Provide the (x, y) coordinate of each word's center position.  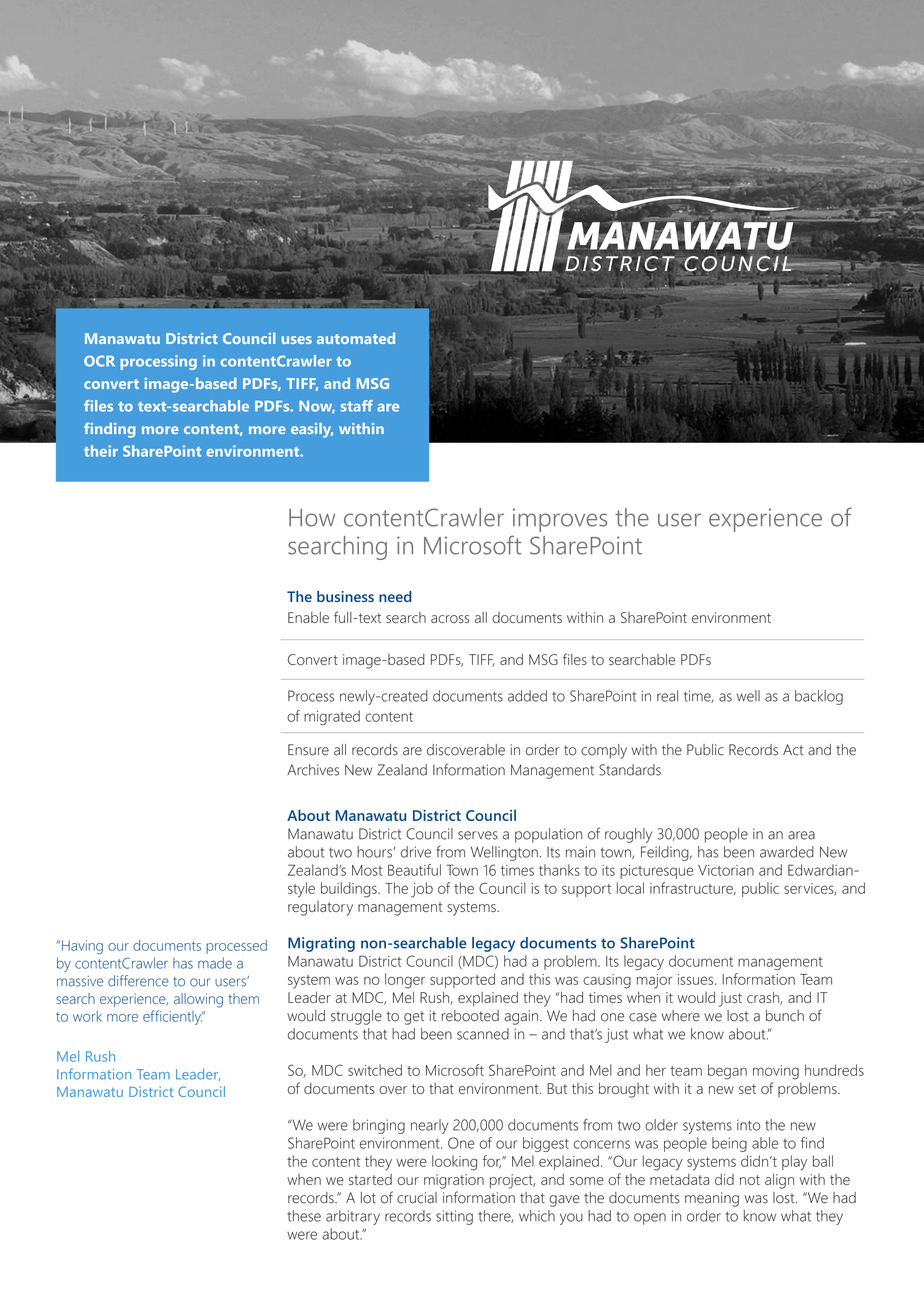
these (304, 1216)
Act (793, 750)
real (667, 696)
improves (560, 520)
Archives (313, 770)
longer (405, 981)
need (395, 596)
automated (356, 338)
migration (454, 1181)
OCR (99, 361)
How (312, 518)
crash (764, 998)
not (750, 1180)
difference (138, 981)
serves (478, 835)
